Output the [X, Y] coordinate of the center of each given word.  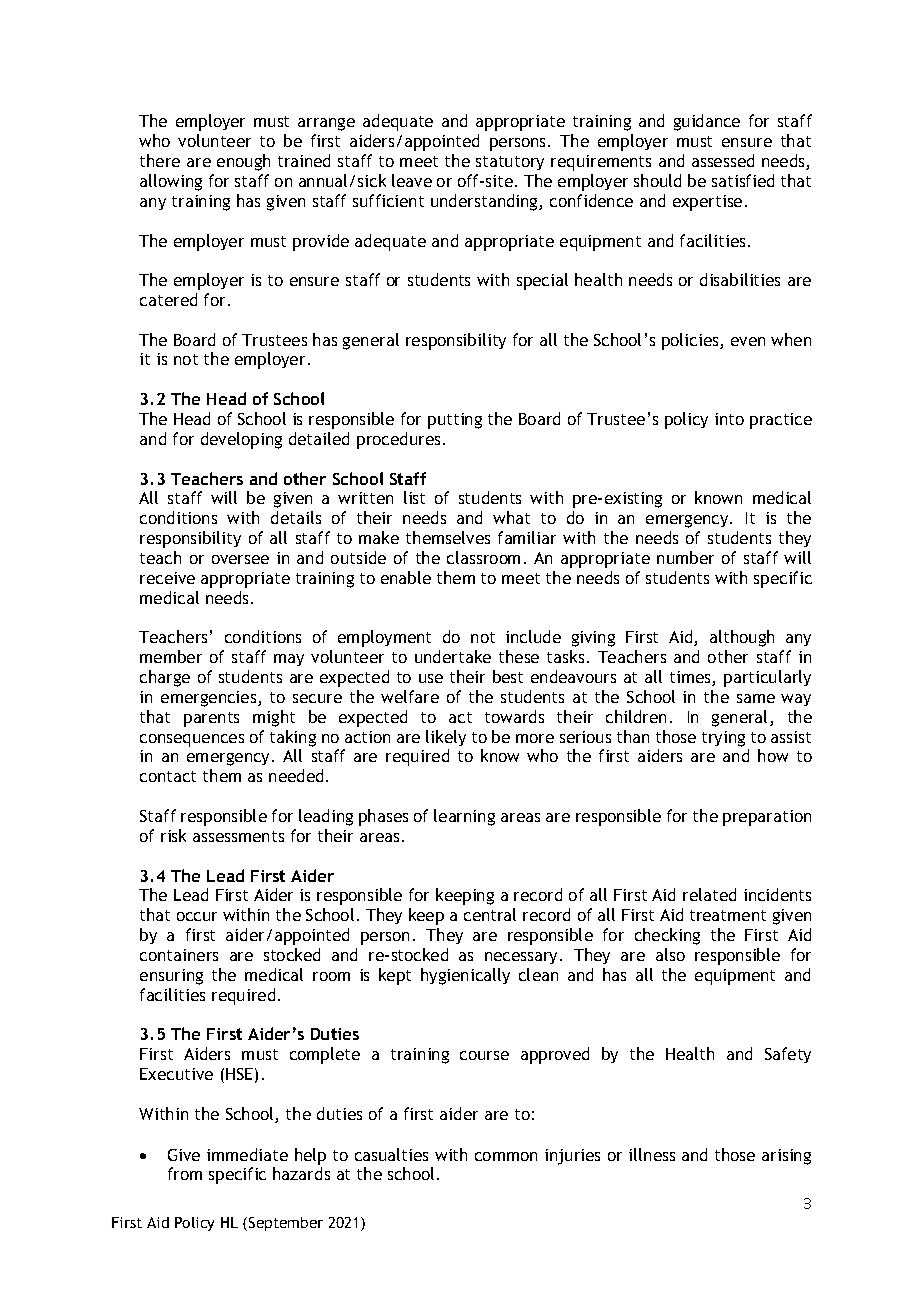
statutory [510, 163]
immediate [247, 1154]
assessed [723, 160]
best [508, 676]
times [691, 678]
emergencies [210, 699]
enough [243, 162]
